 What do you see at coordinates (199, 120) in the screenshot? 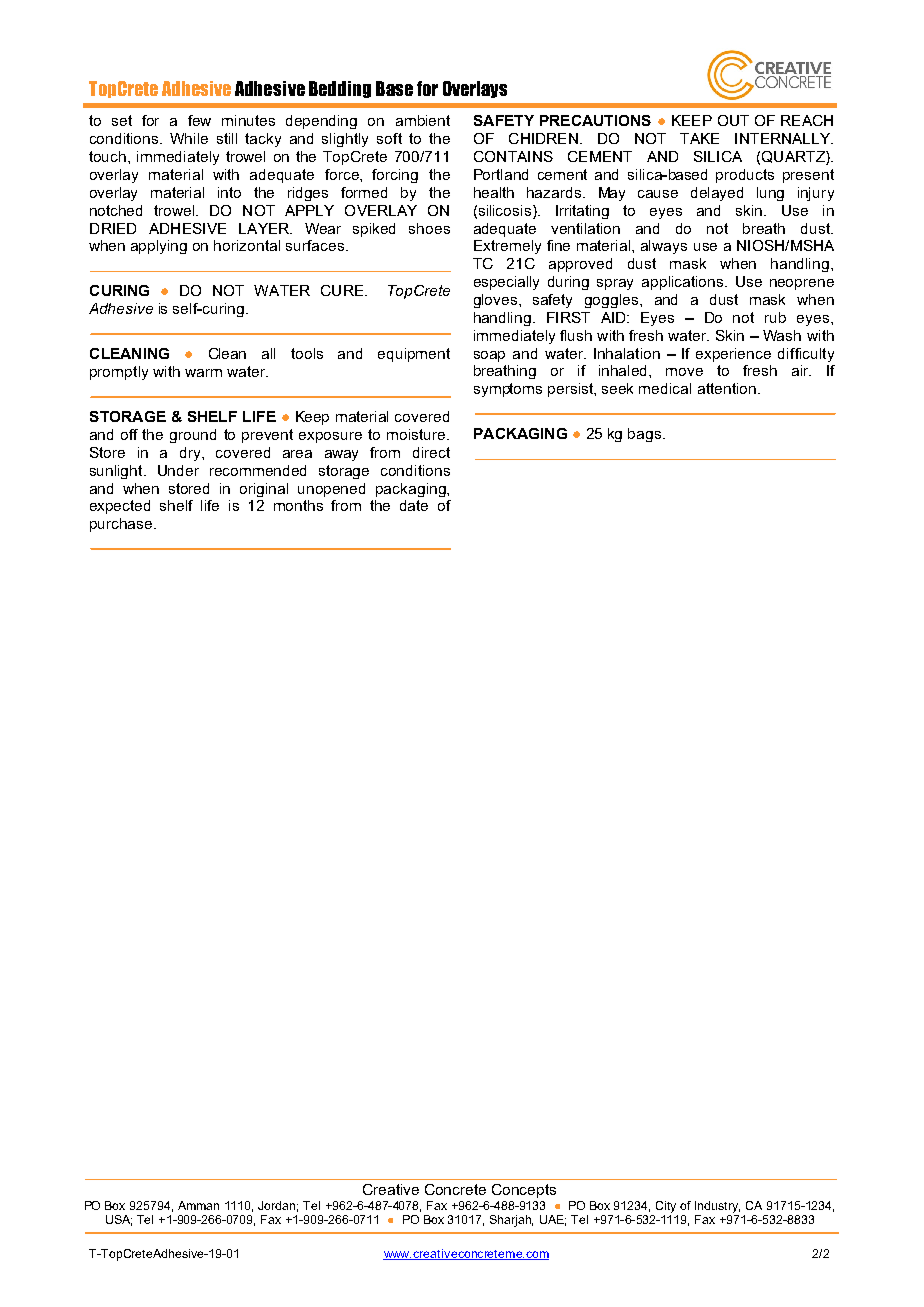
I see `few` at bounding box center [199, 120].
